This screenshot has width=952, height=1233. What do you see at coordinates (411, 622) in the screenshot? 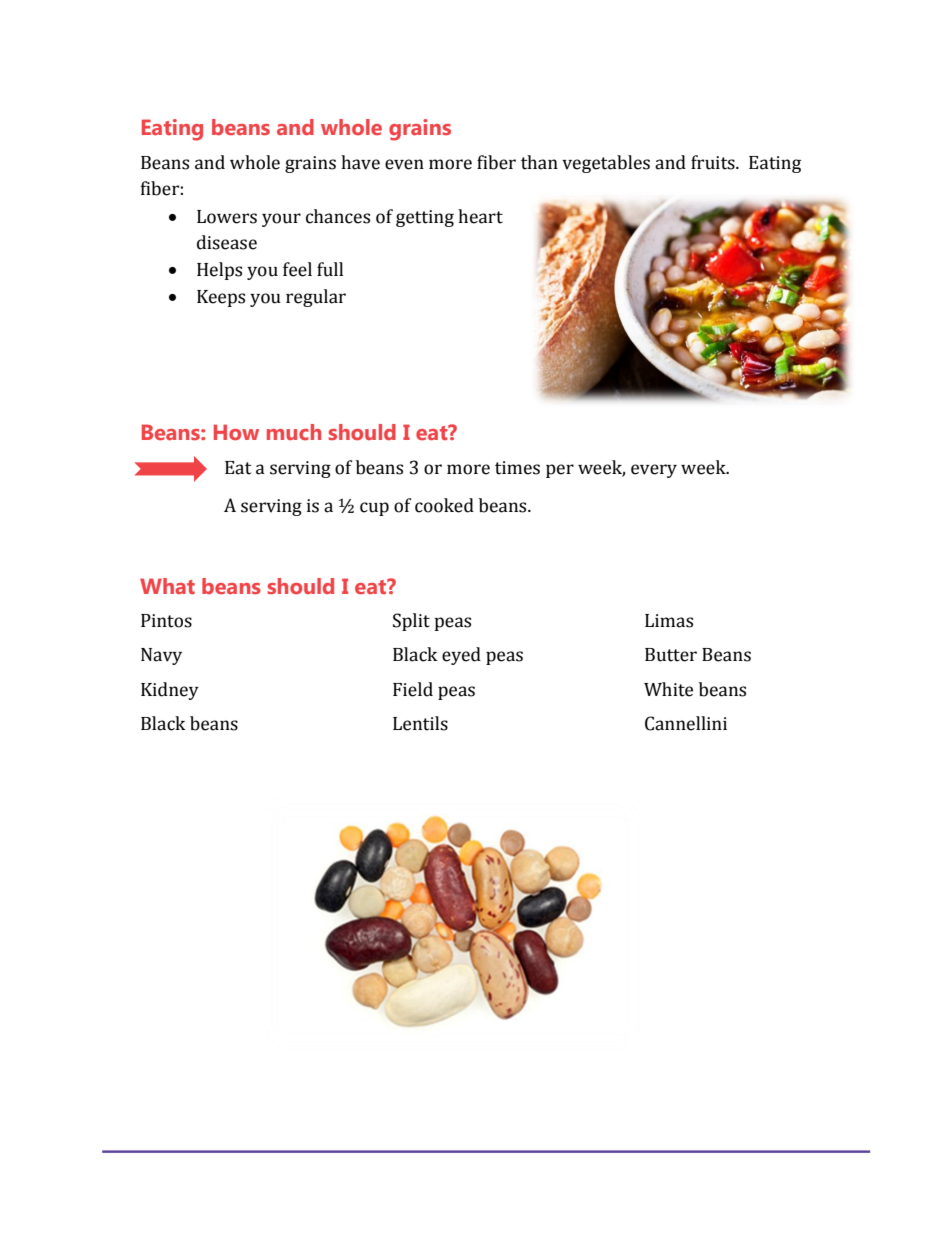
I see `Split` at bounding box center [411, 622].
